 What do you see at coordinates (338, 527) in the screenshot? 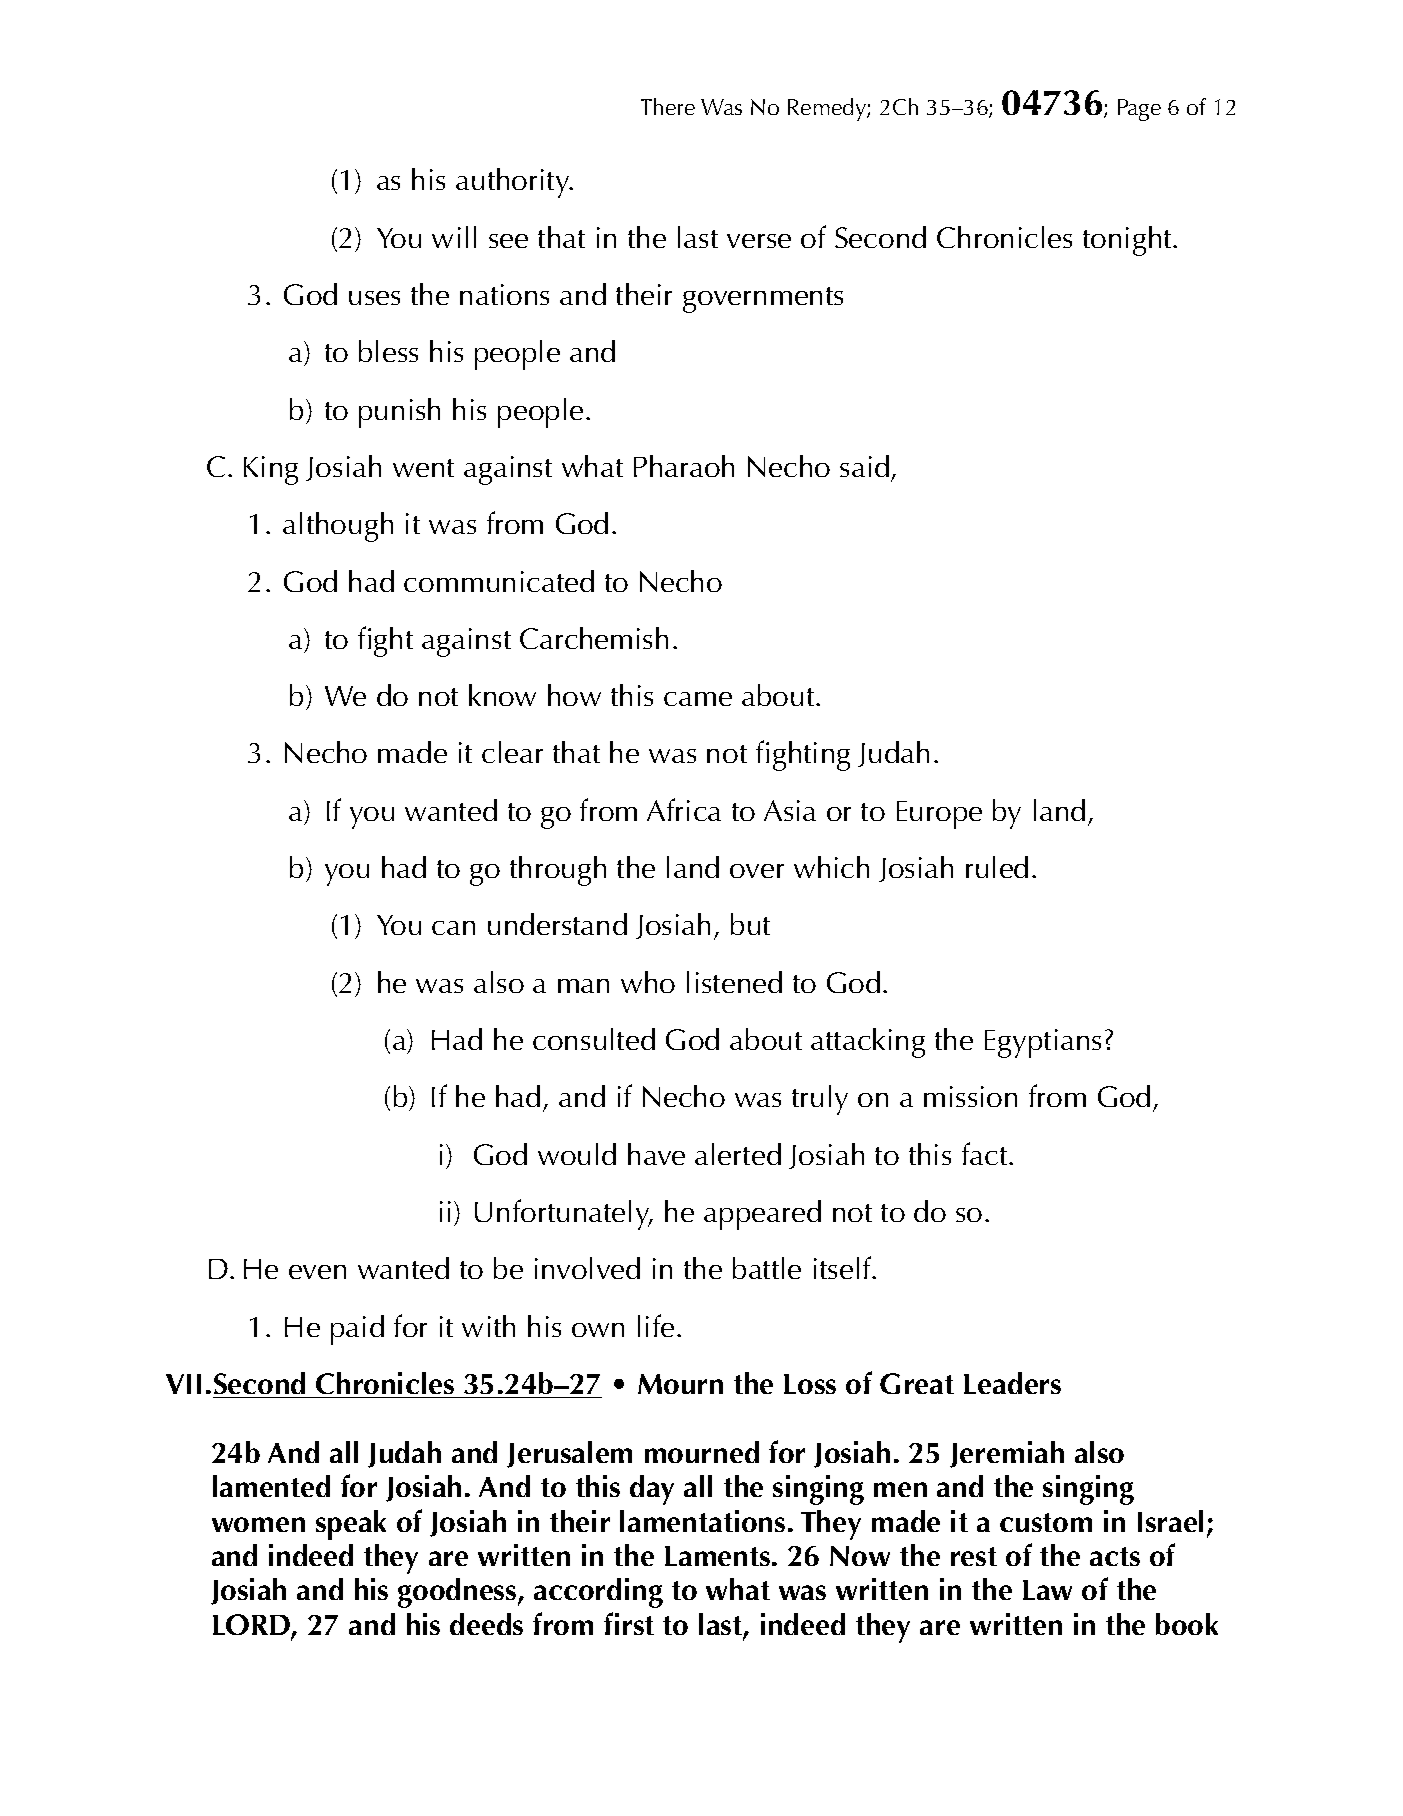
I see `although` at bounding box center [338, 527].
